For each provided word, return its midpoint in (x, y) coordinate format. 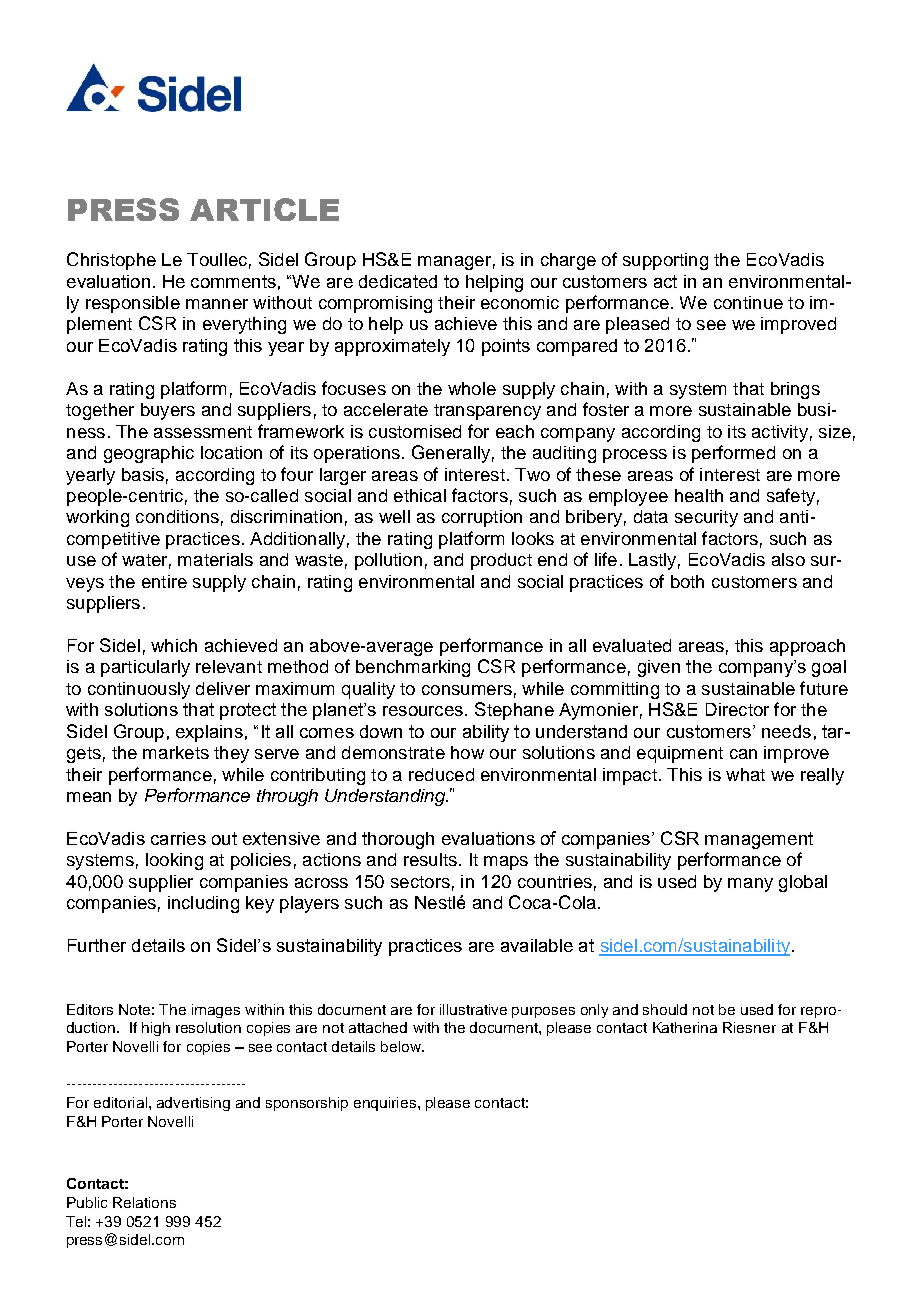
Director (737, 709)
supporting (665, 261)
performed (733, 454)
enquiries (386, 1104)
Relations (144, 1202)
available (537, 945)
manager (454, 263)
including (203, 904)
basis (143, 474)
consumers (467, 690)
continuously (139, 690)
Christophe (111, 261)
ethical (420, 495)
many (750, 885)
